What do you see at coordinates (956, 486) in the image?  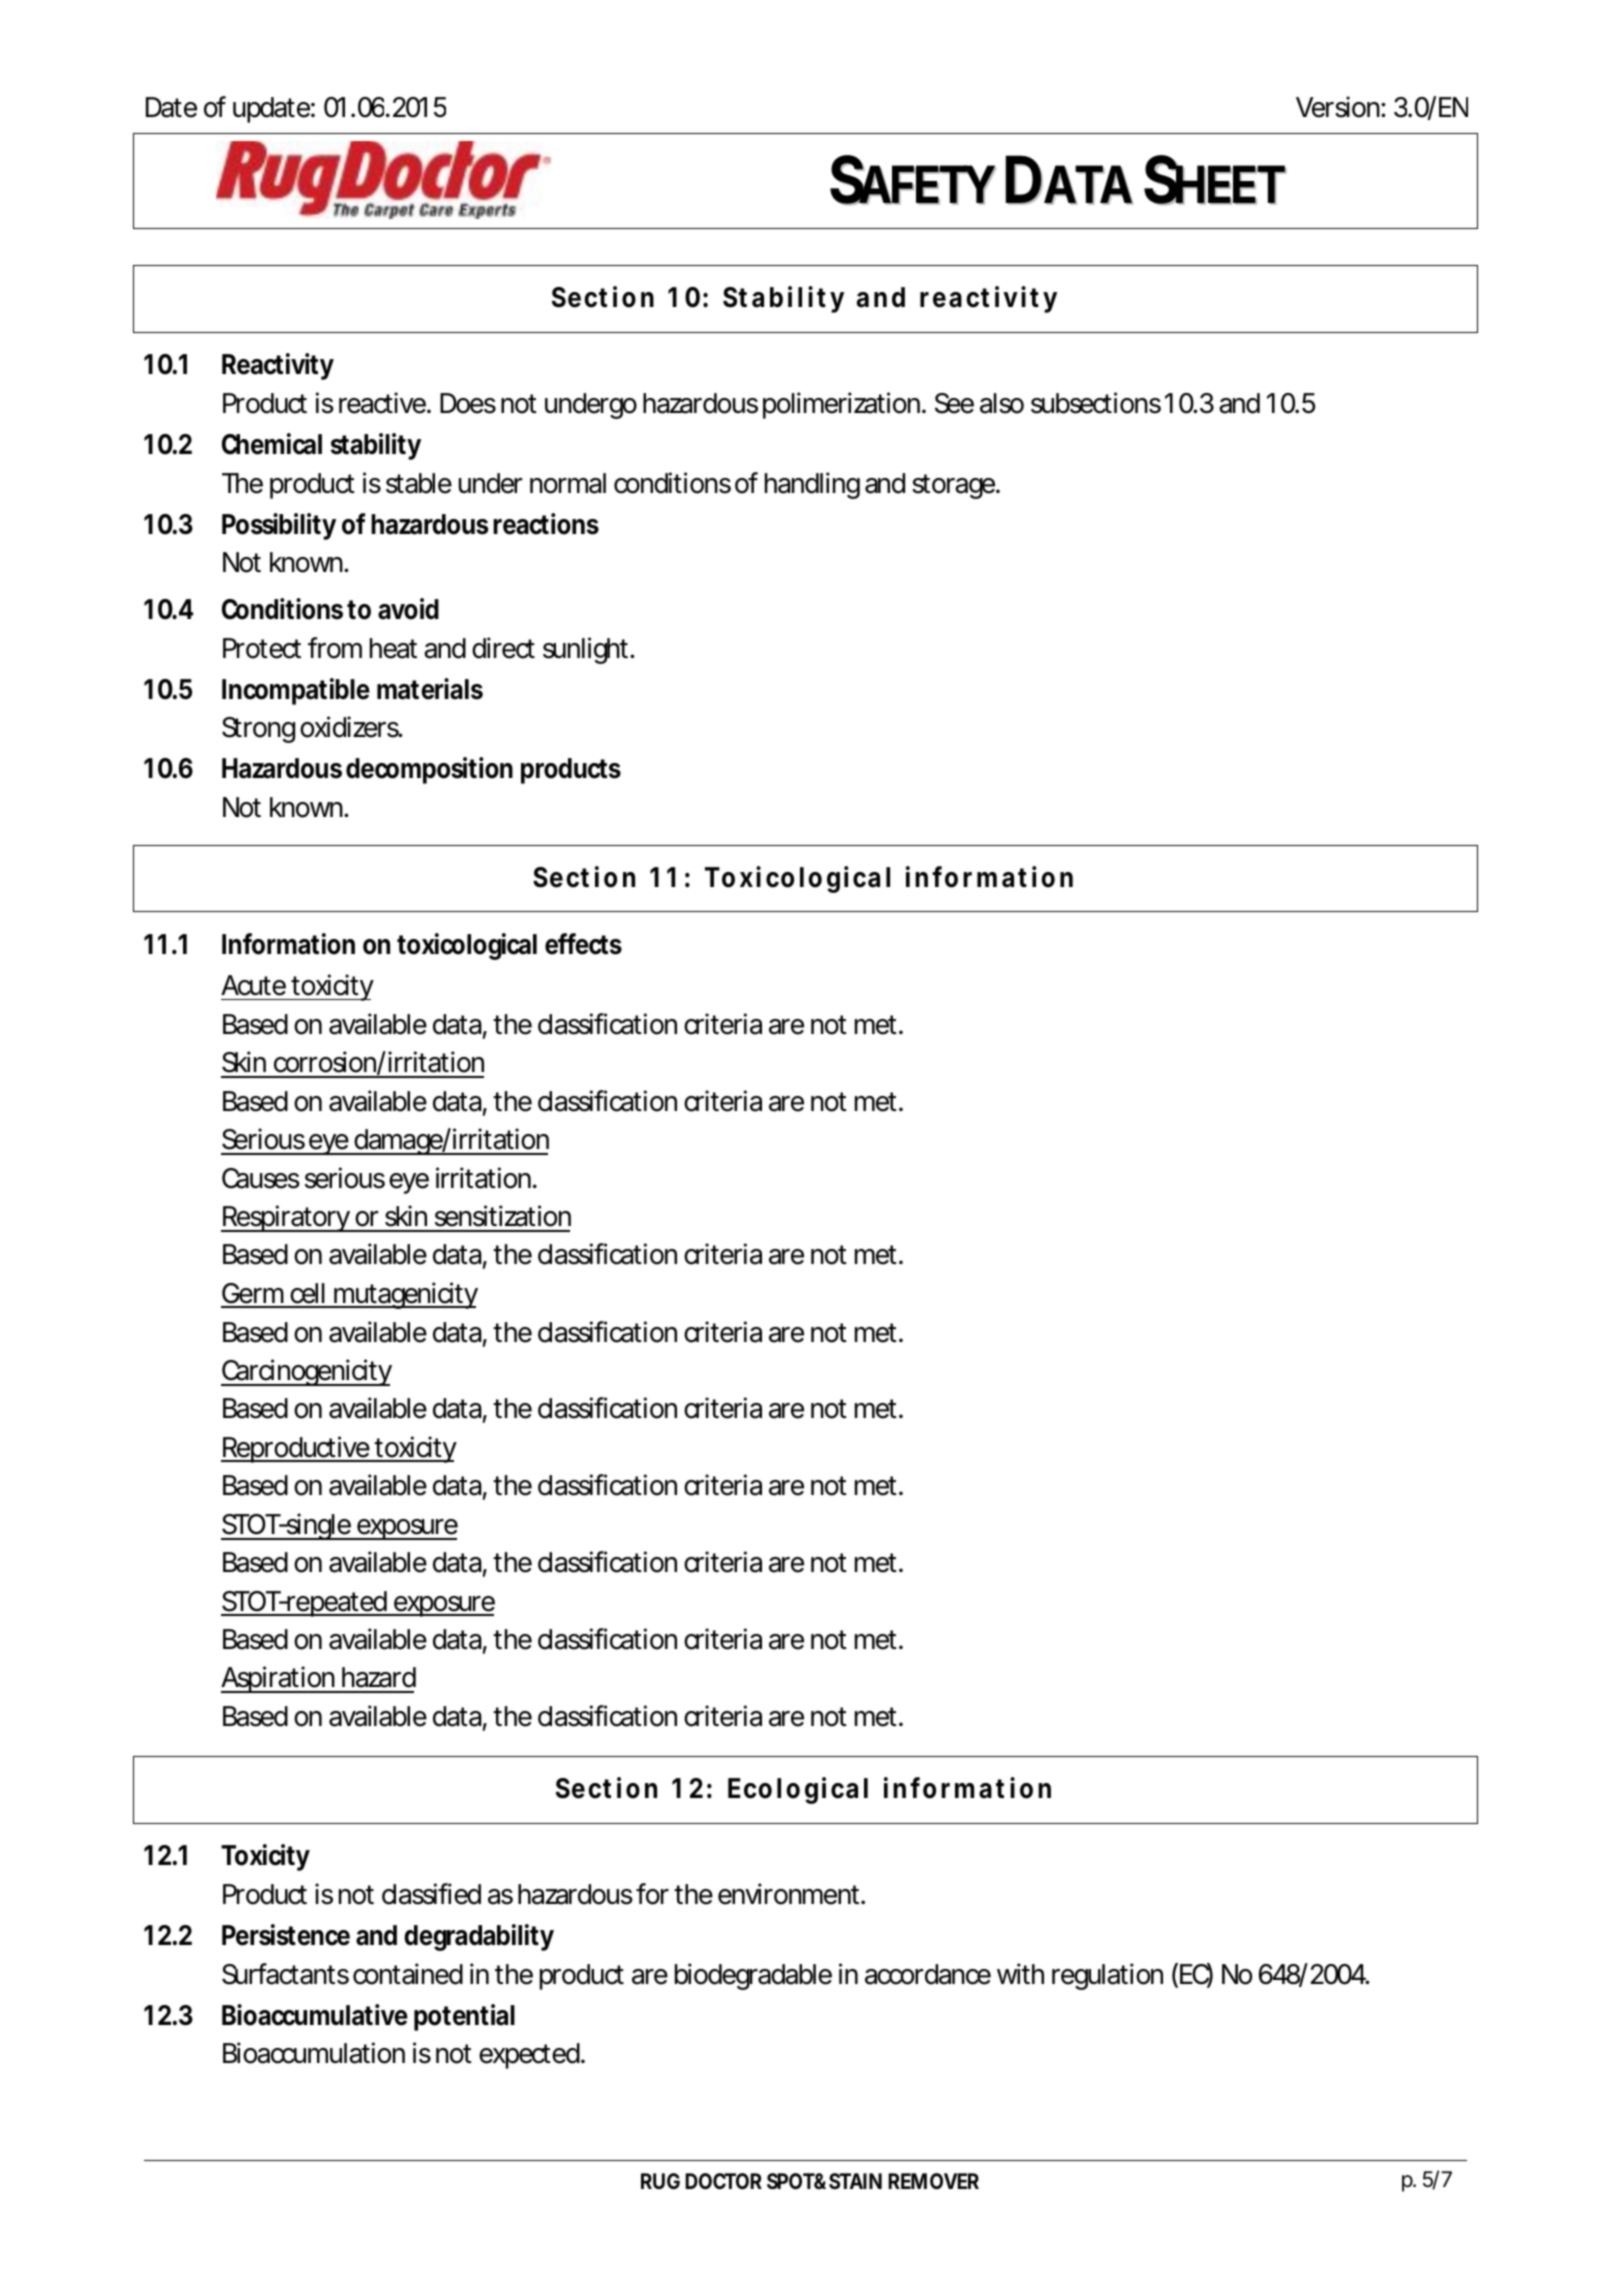 I see `storage` at bounding box center [956, 486].
